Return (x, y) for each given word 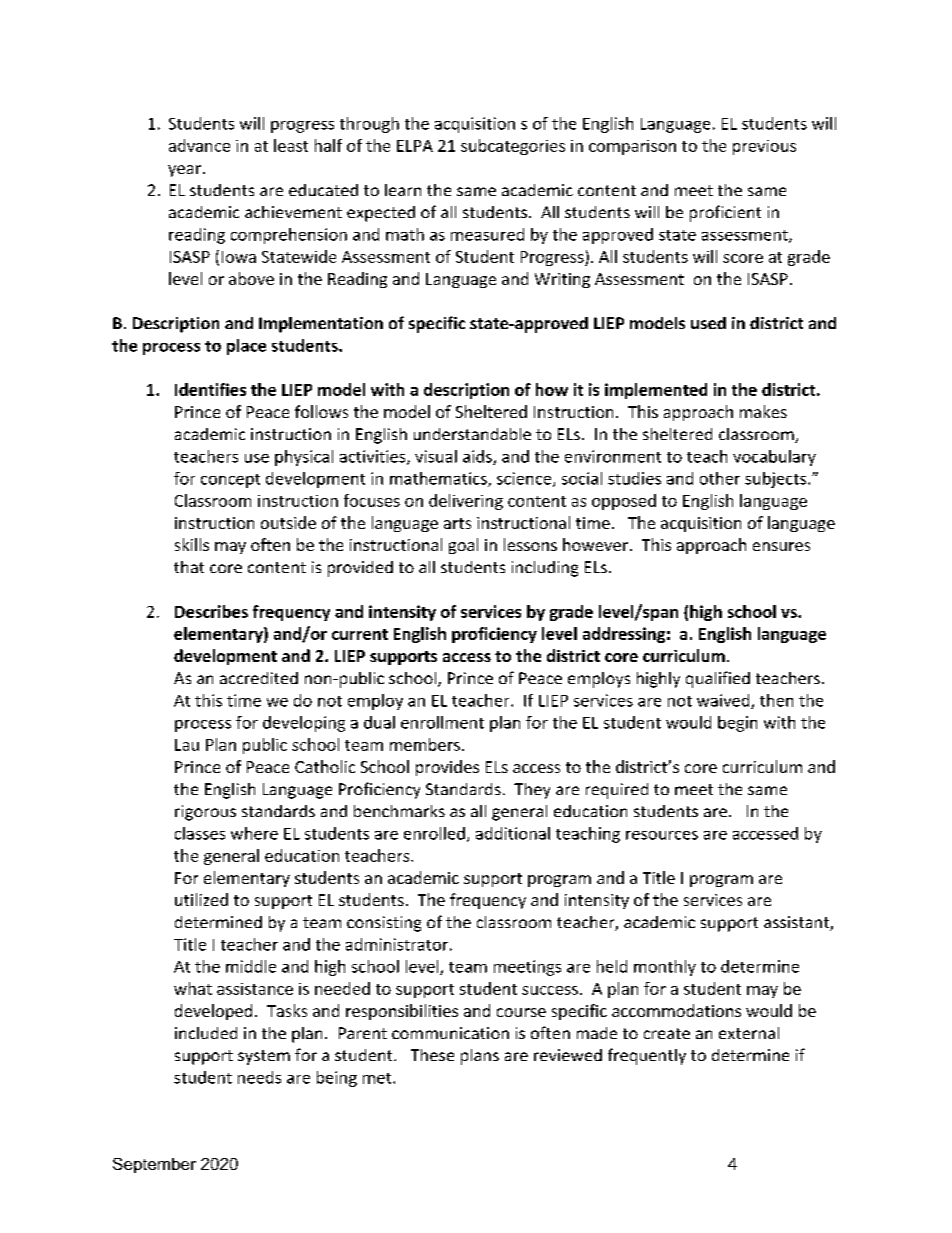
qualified (718, 679)
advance (199, 145)
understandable (472, 434)
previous (764, 147)
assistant (797, 923)
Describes (211, 611)
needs (259, 1077)
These (432, 1055)
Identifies (210, 389)
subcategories (513, 147)
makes (763, 411)
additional (513, 833)
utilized (201, 899)
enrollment (442, 722)
